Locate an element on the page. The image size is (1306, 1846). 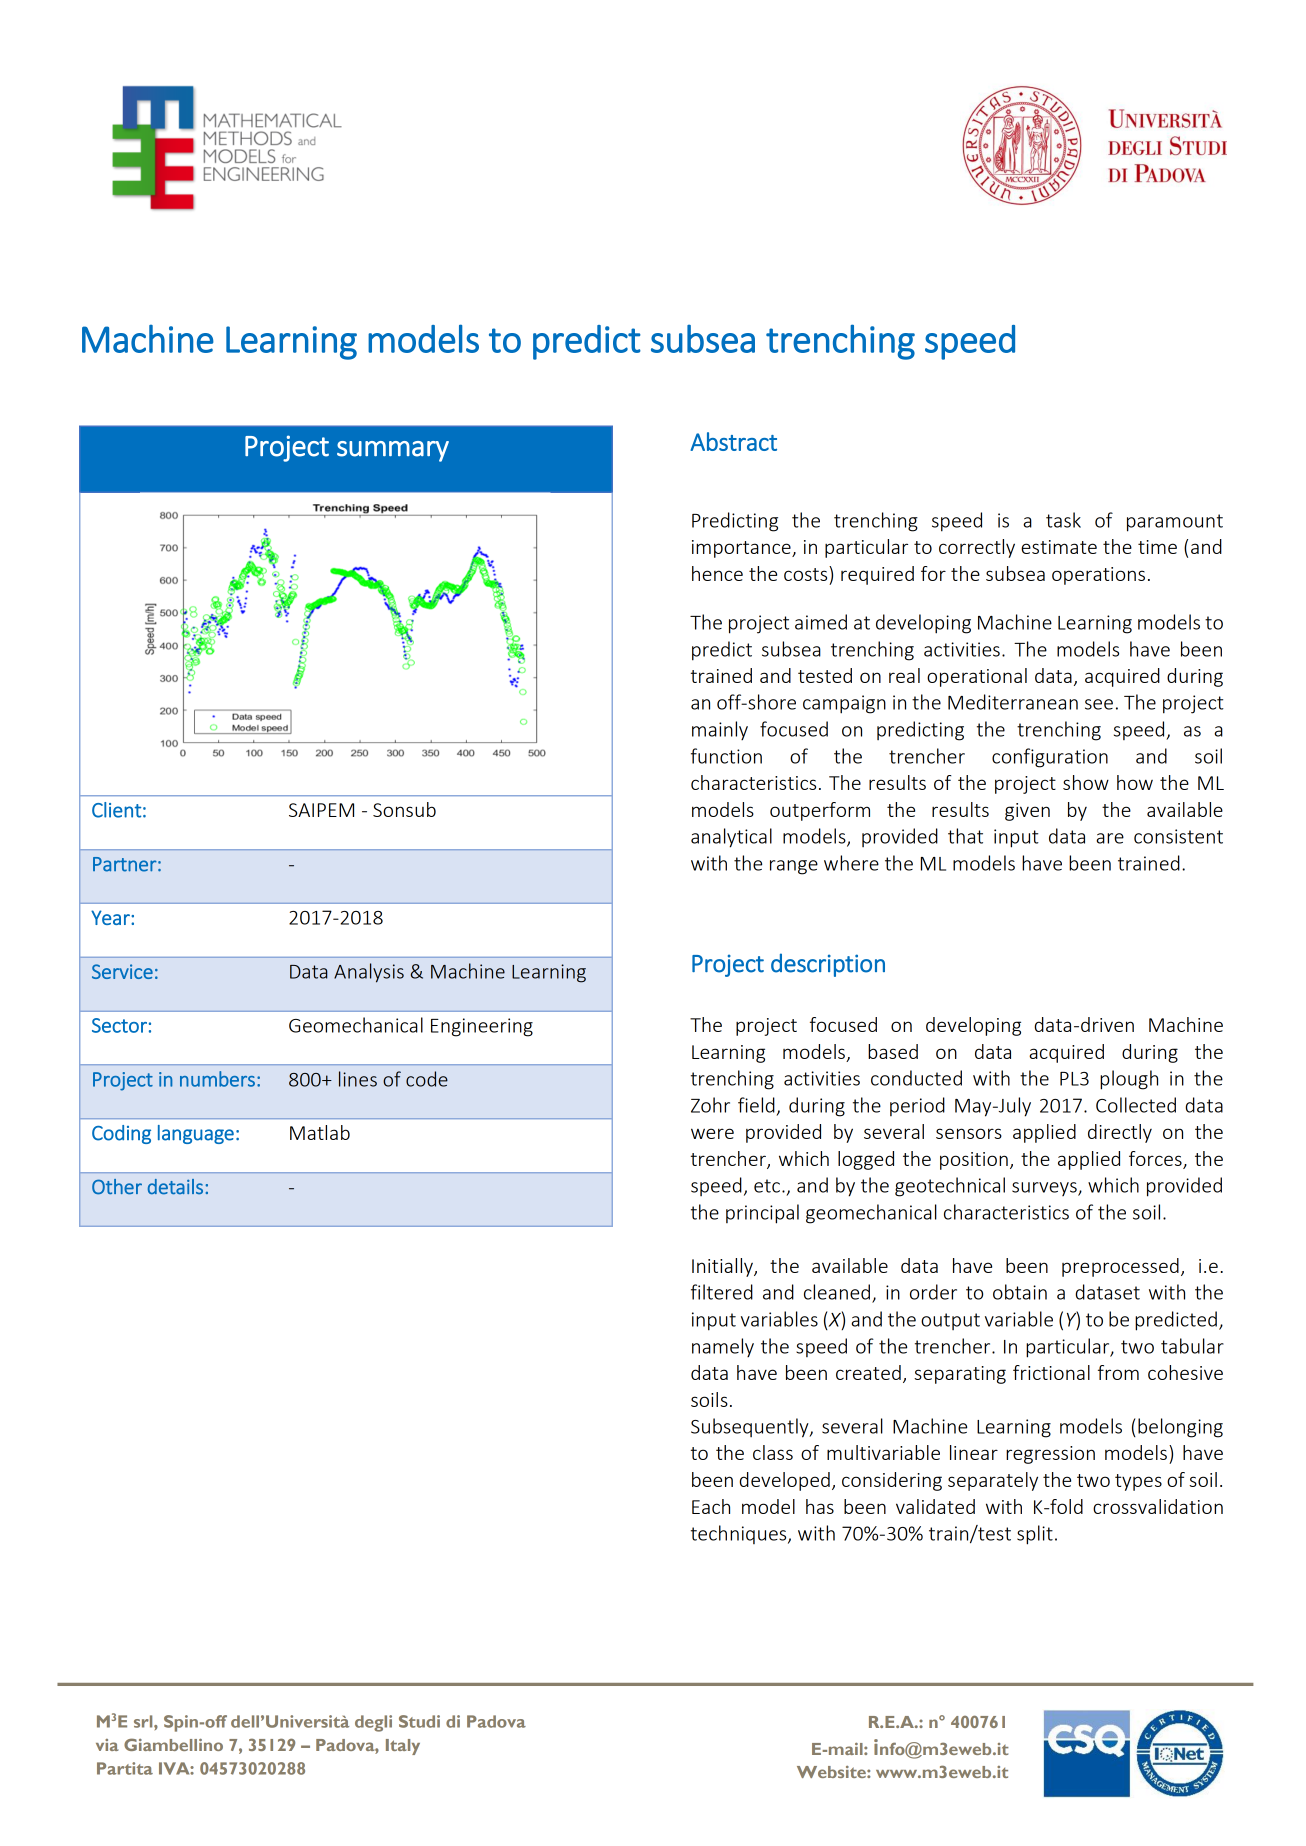
obtain is located at coordinates (1020, 1292).
